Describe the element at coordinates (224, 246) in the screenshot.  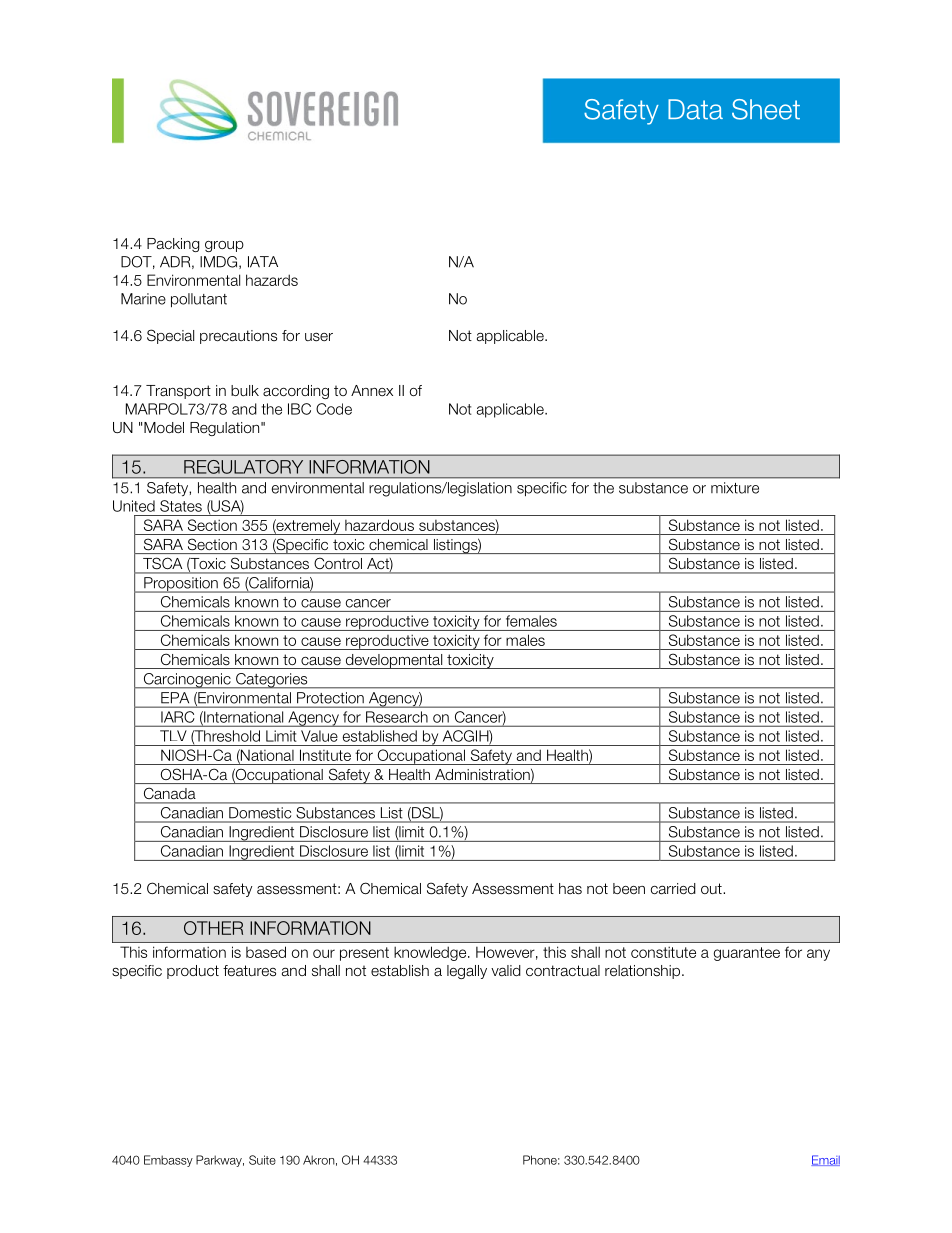
I see `group` at that location.
